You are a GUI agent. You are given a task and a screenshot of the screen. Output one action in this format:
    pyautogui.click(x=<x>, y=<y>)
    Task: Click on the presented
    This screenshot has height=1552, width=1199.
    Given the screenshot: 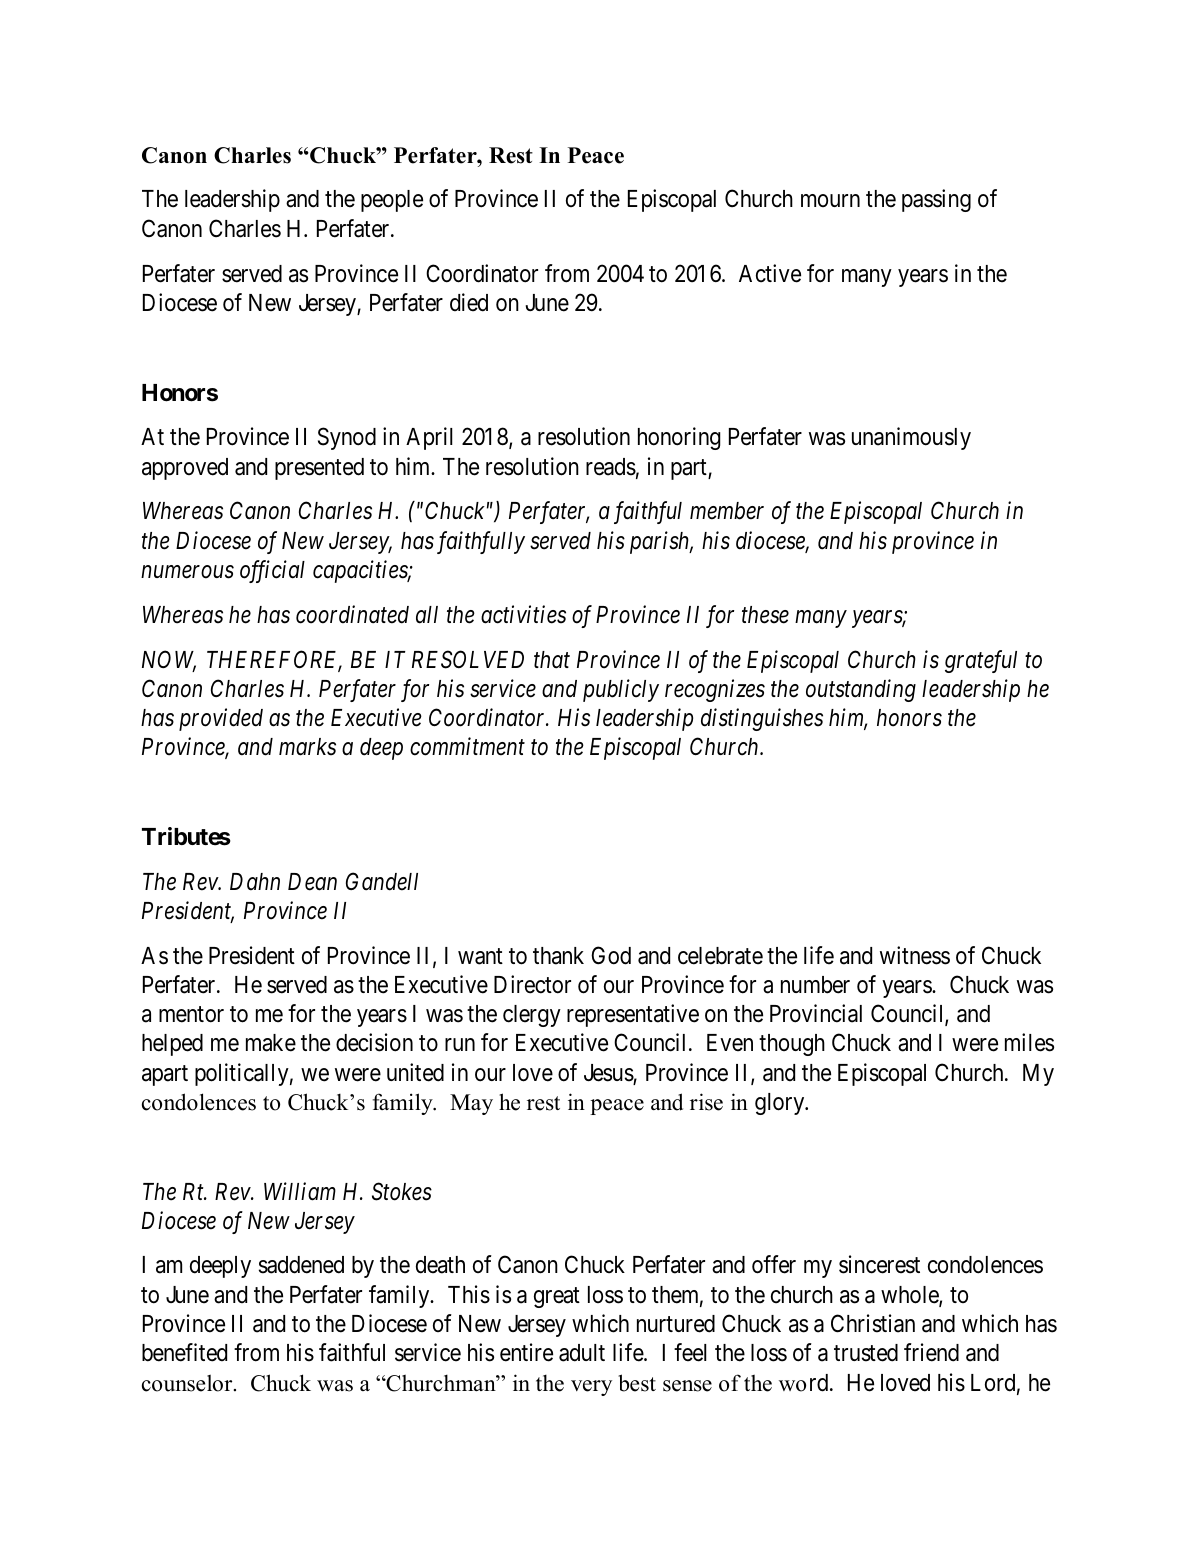 What is the action you would take?
    pyautogui.click(x=319, y=469)
